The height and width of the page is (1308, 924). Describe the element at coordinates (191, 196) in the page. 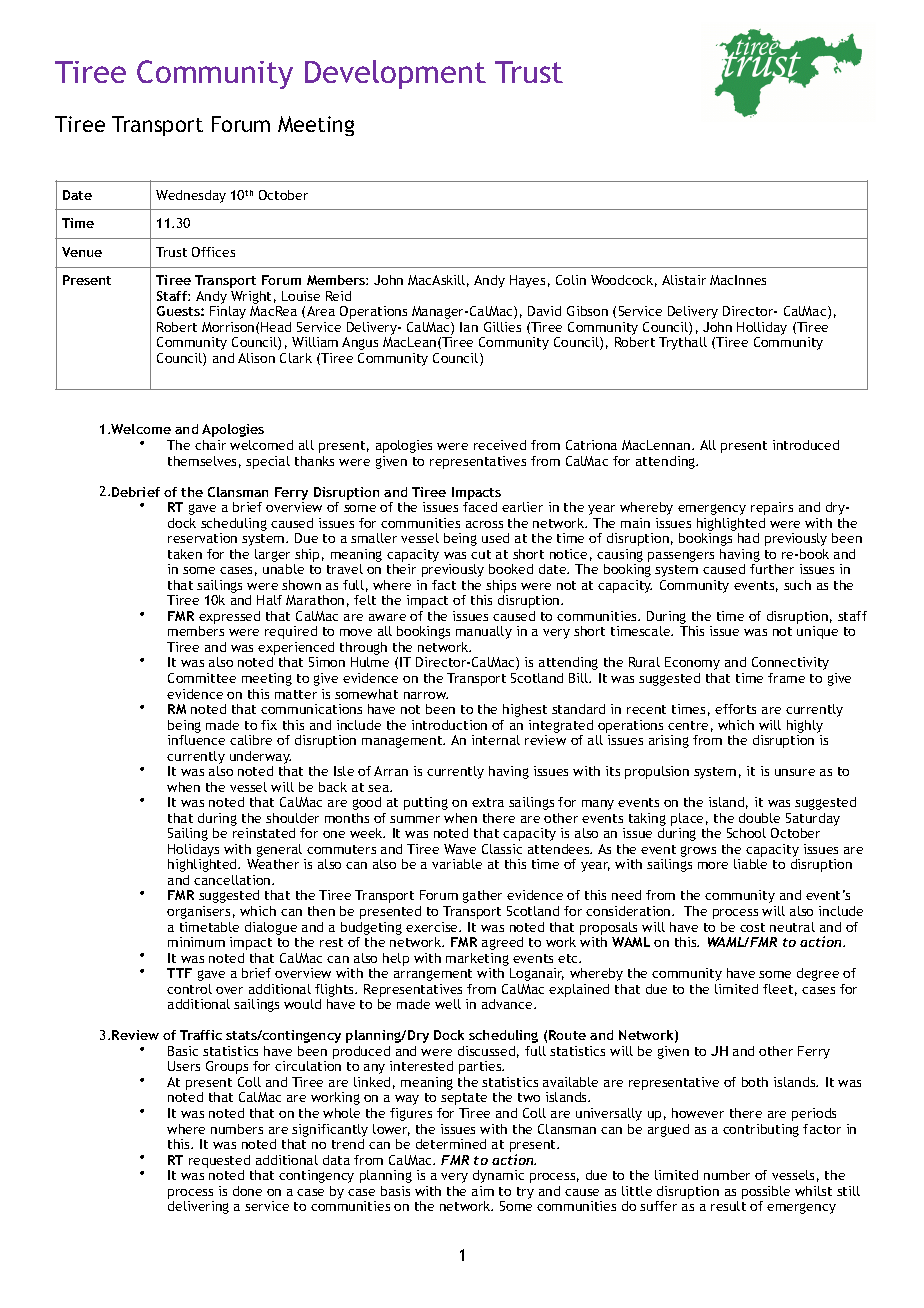

I see `Wednesday` at that location.
